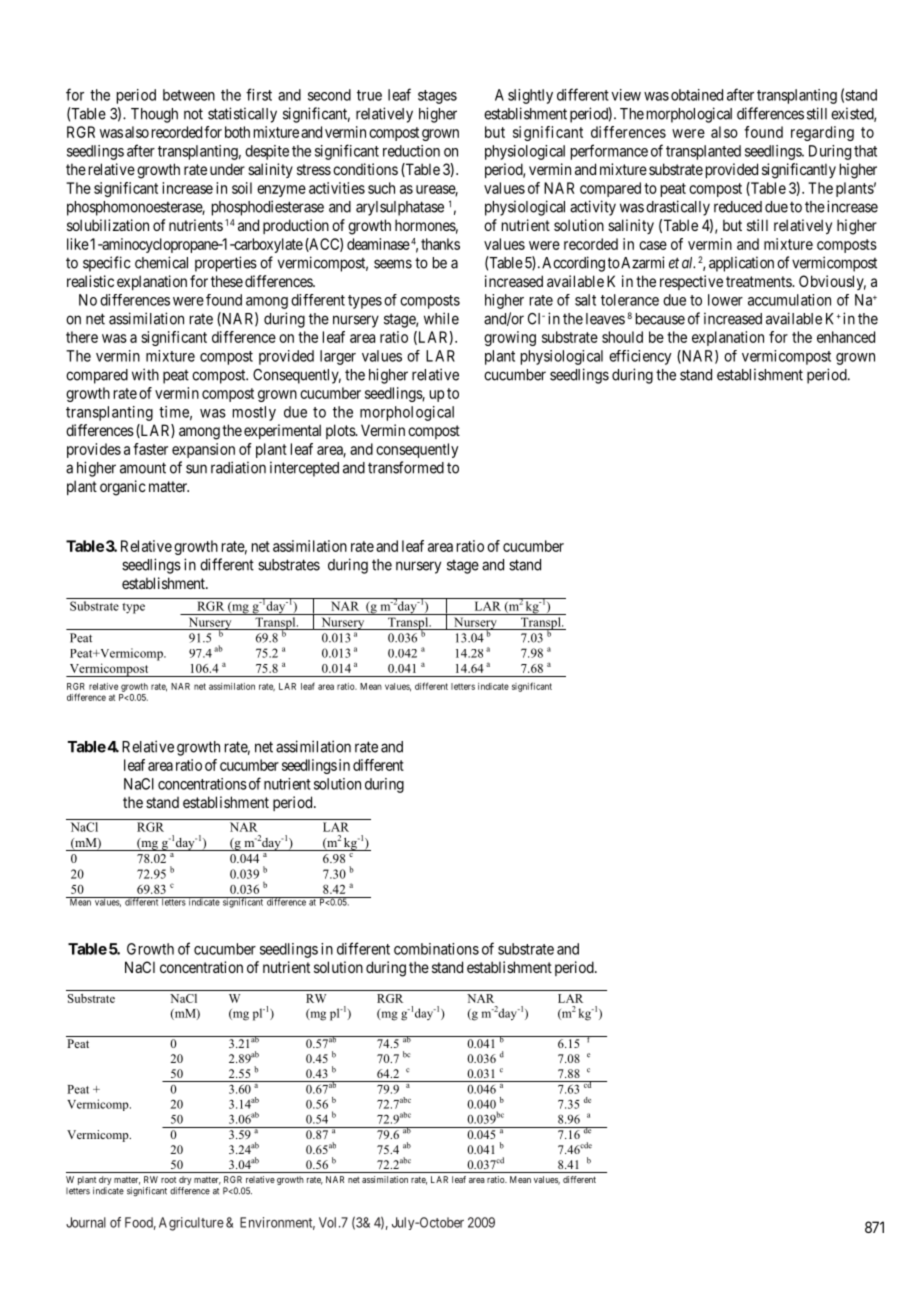  What do you see at coordinates (406, 467) in the document?
I see `transformed` at bounding box center [406, 467].
